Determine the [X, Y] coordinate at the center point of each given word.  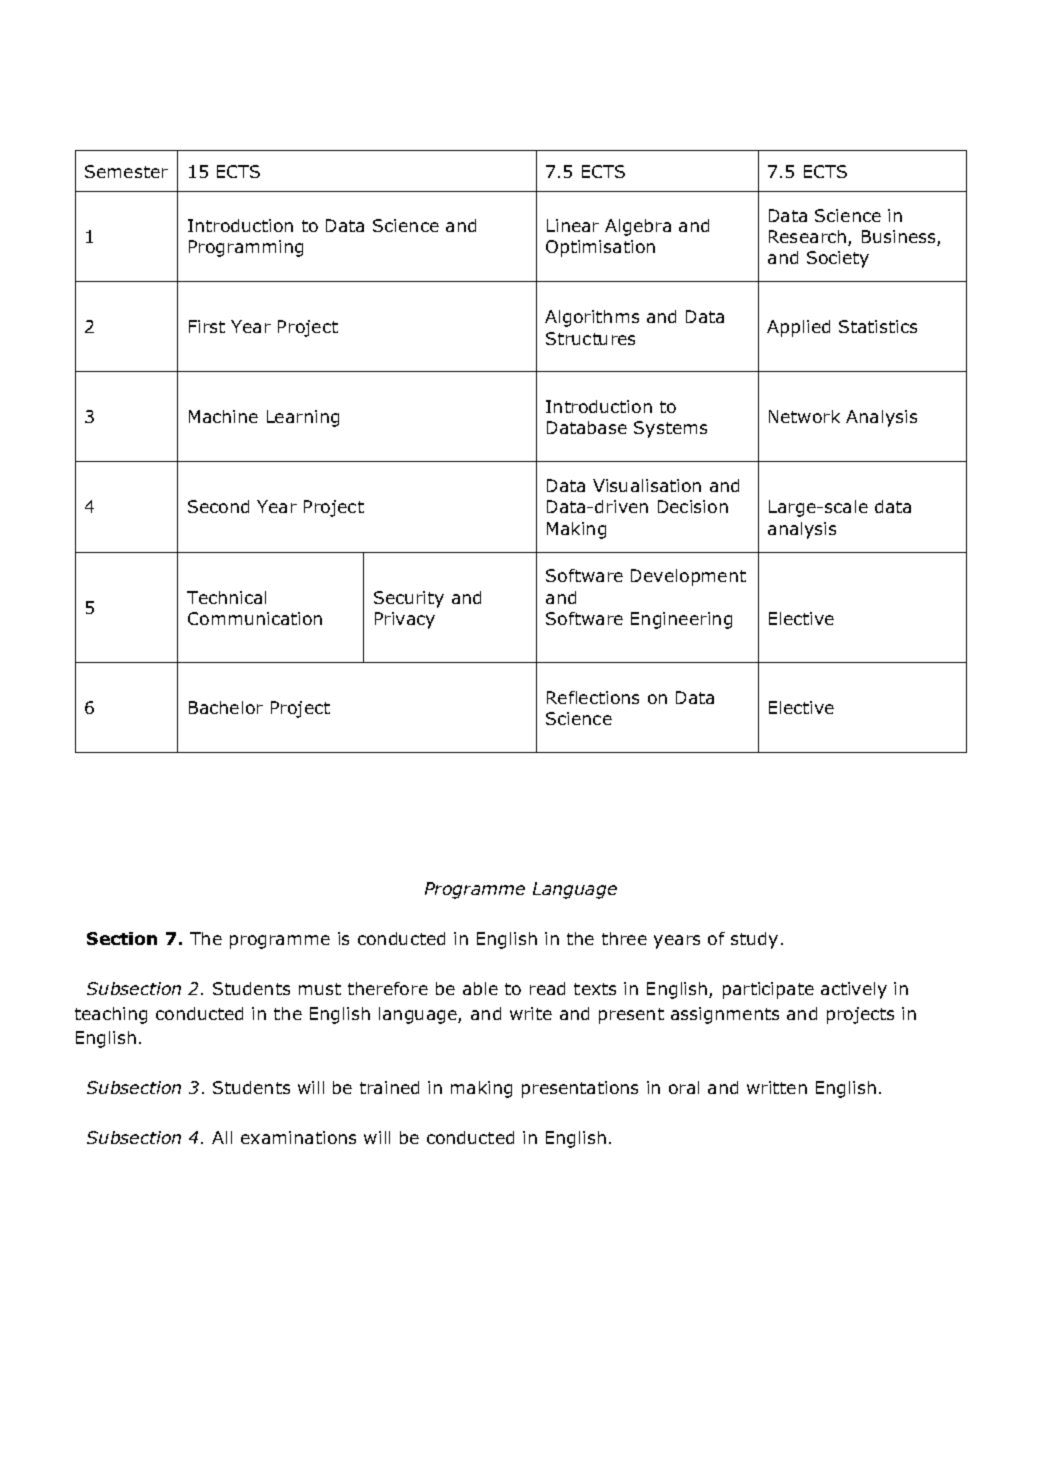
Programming [246, 248]
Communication [255, 618]
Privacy [405, 620]
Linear [573, 225]
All [222, 1137]
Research [809, 238]
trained [389, 1087]
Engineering [681, 620]
